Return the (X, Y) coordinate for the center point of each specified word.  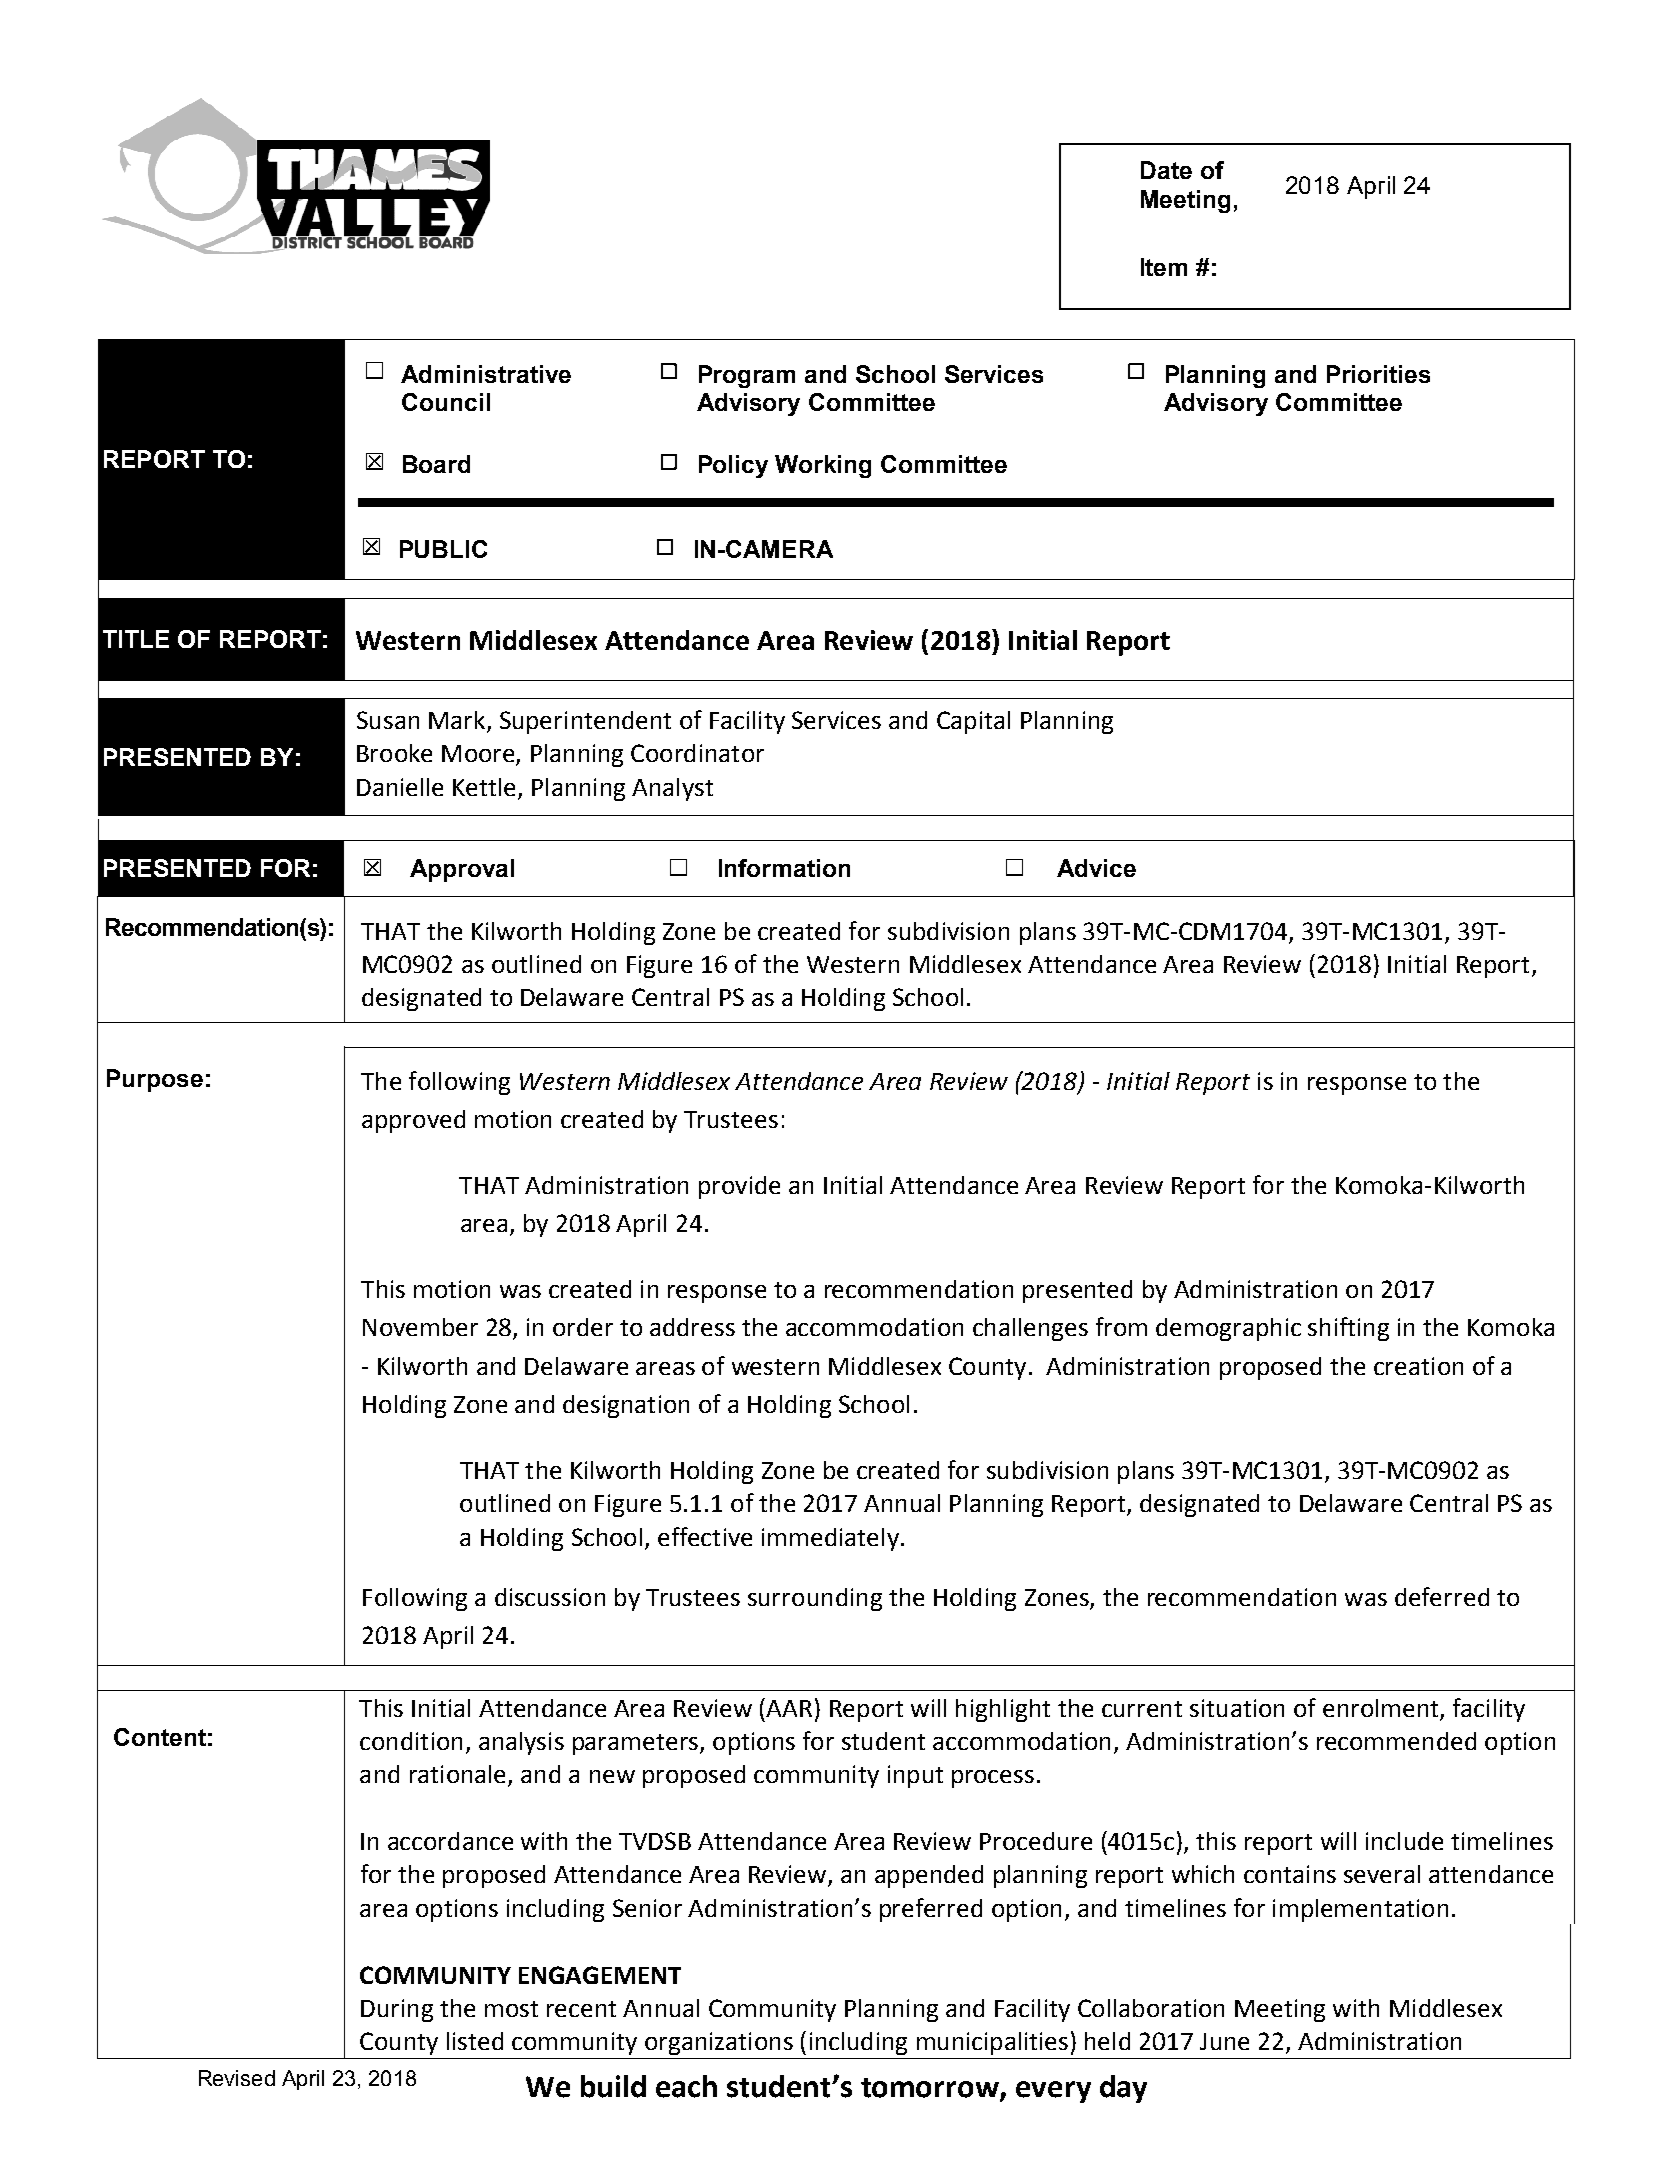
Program (747, 376)
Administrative (486, 374)
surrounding (815, 1599)
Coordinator (697, 753)
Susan (388, 720)
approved (413, 1121)
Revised (237, 2078)
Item (1164, 267)
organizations (719, 2043)
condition (411, 1741)
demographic (1228, 1329)
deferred (1442, 1596)
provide (739, 1187)
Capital (973, 722)
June (1224, 2041)
